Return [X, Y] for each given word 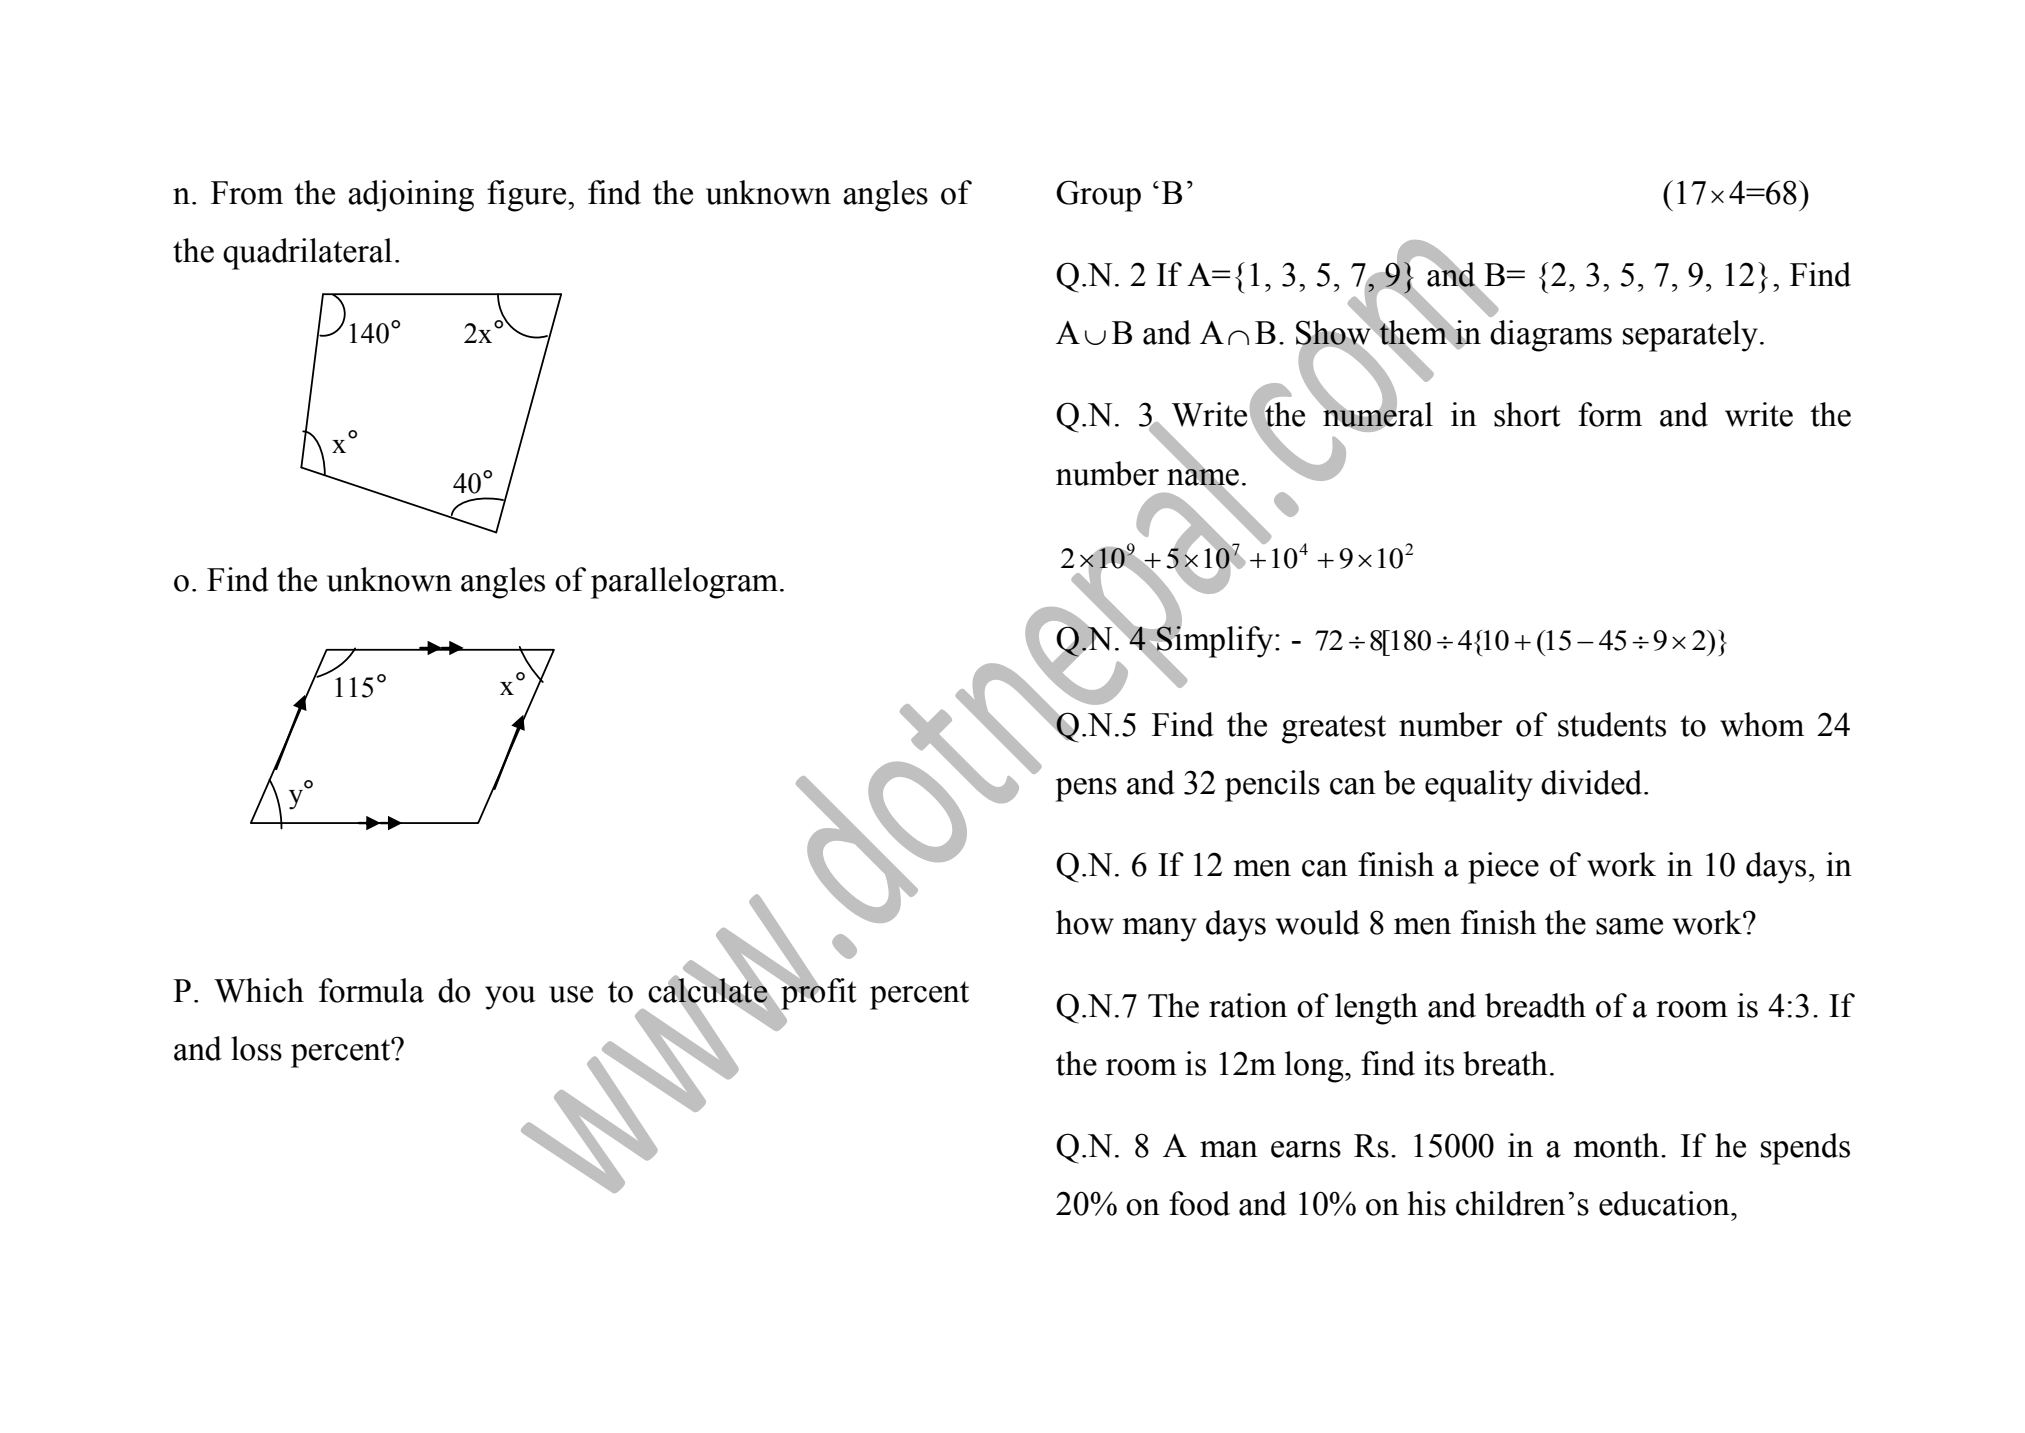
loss [256, 1048]
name [1203, 477]
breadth [1535, 1005]
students [1612, 724]
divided [1593, 782]
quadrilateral [307, 254]
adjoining [411, 196]
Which [259, 990]
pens [1086, 790]
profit [818, 993]
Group [1098, 196]
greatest [1334, 729]
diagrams [1551, 336]
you [510, 998]
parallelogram [684, 583]
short [1527, 414]
